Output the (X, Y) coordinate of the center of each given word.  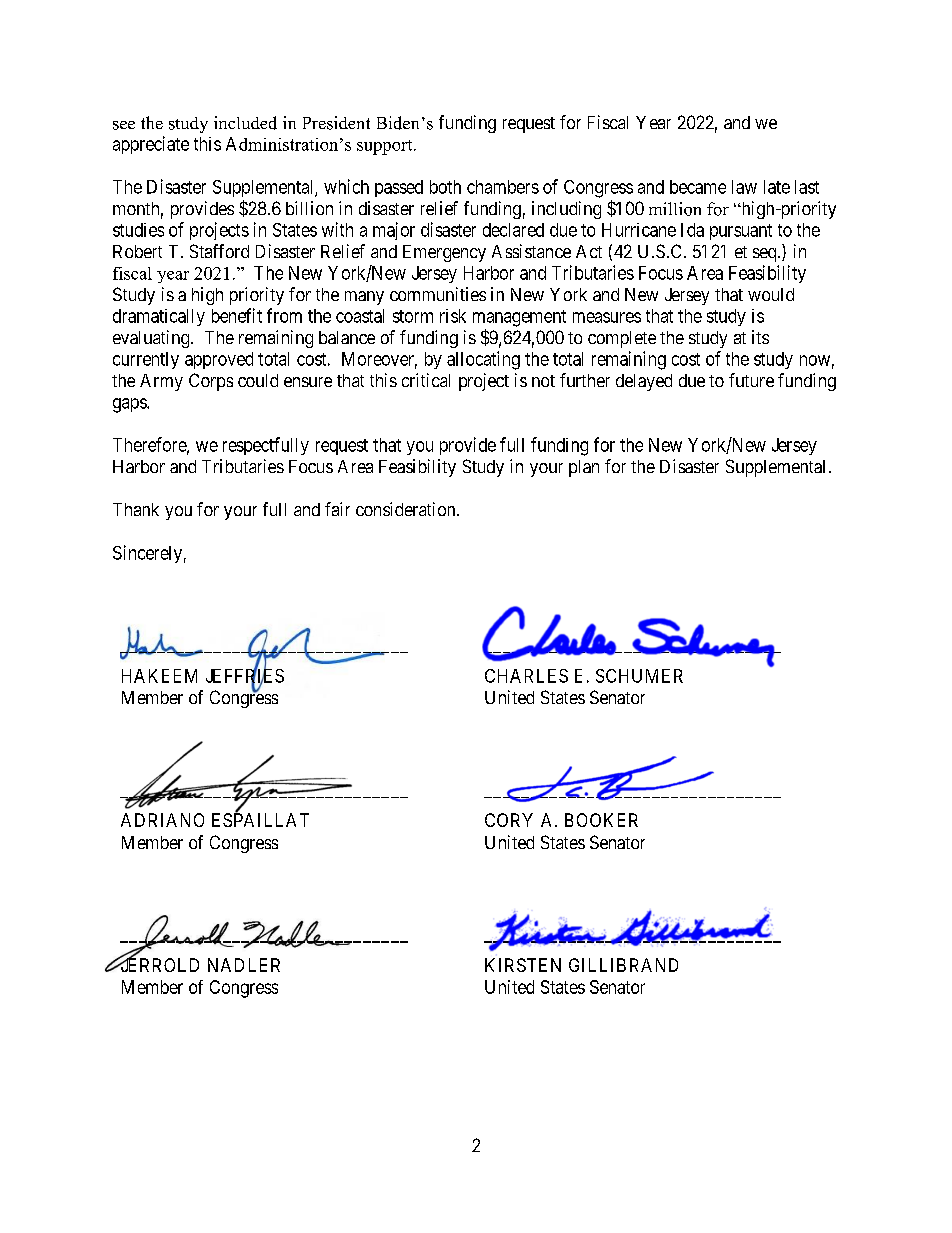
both (445, 187)
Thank (136, 509)
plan (584, 468)
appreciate (151, 145)
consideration (407, 509)
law (744, 187)
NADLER (244, 965)
